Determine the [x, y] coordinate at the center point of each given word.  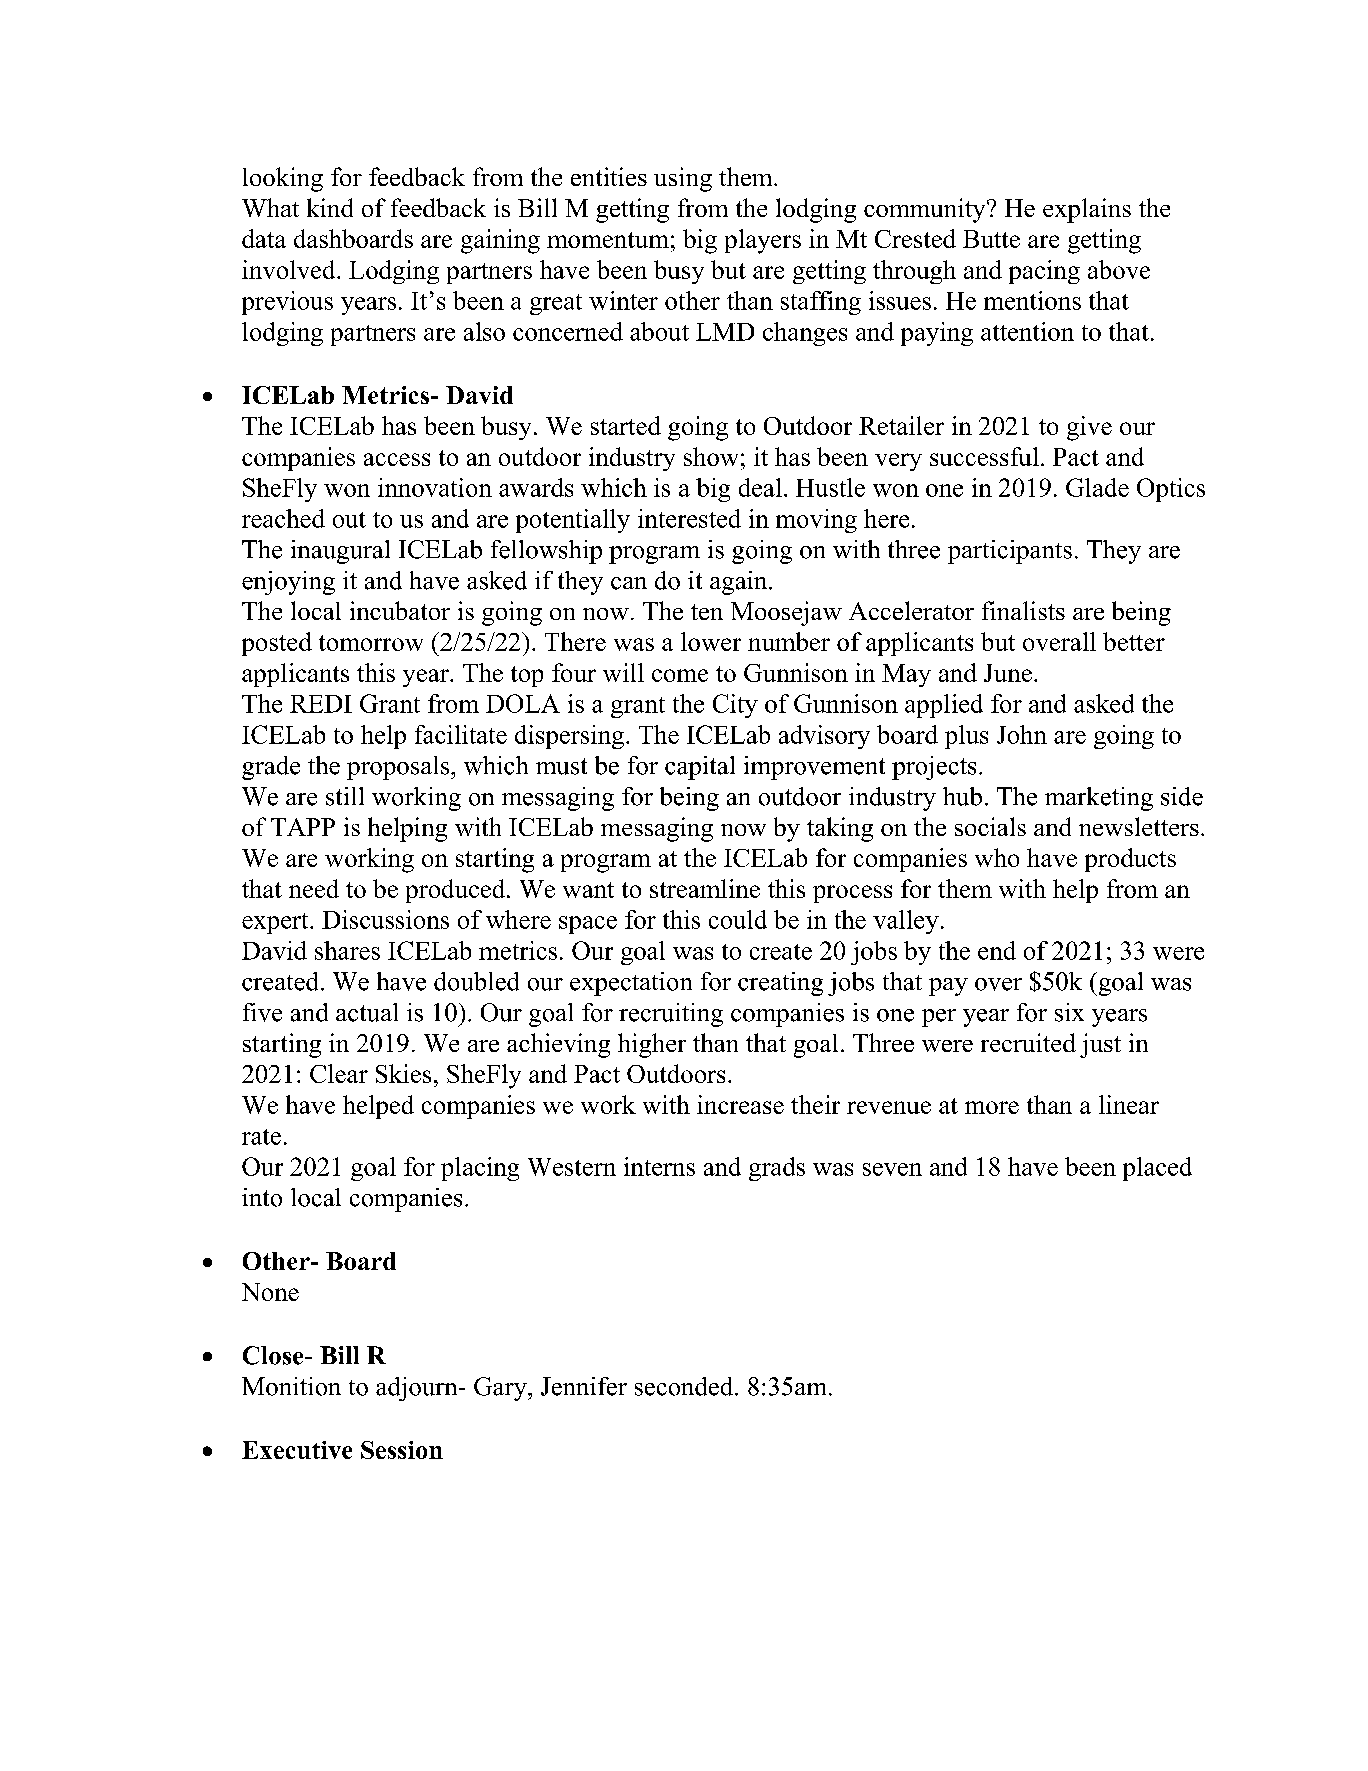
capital [700, 768]
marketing [1099, 799]
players [763, 241]
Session [402, 1450]
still [345, 796]
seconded [685, 1386]
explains [1087, 210]
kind [330, 207]
